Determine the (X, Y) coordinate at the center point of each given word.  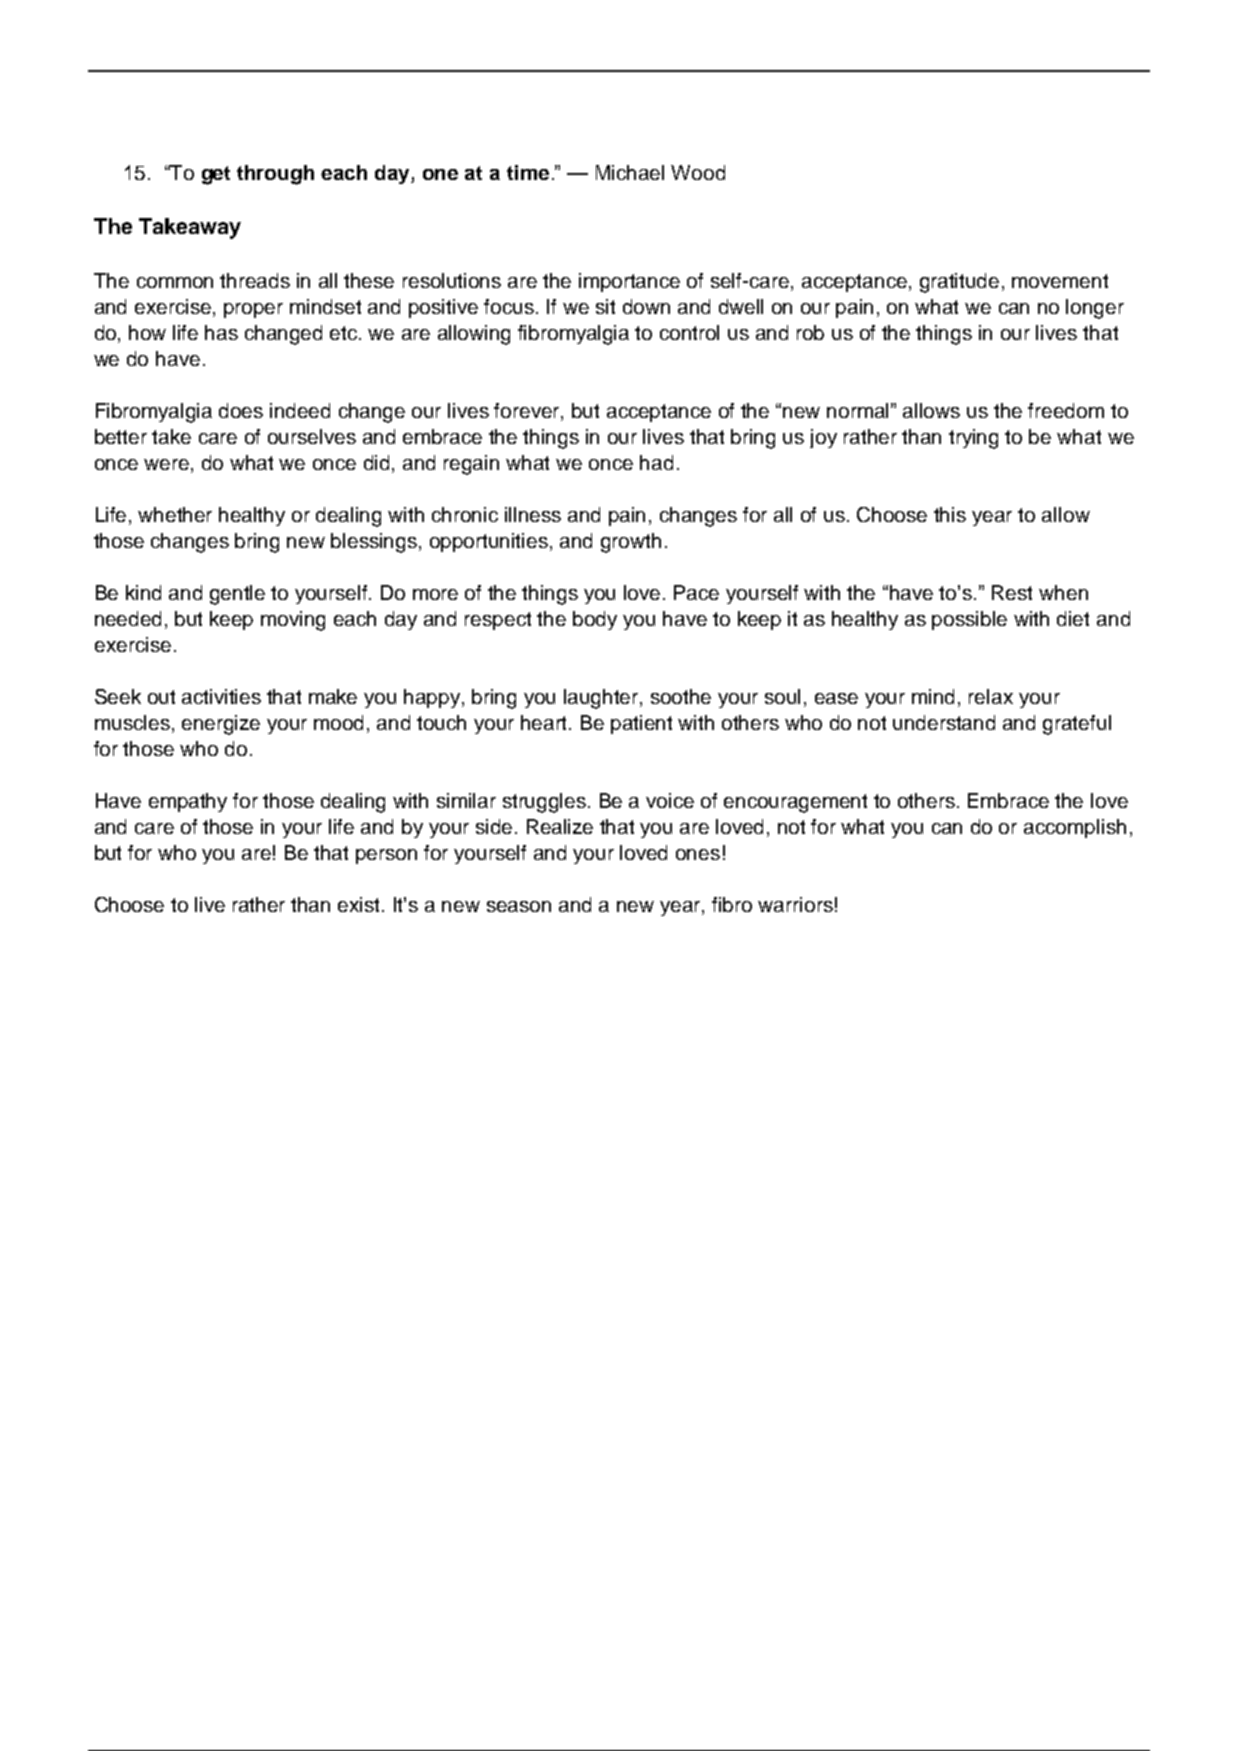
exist (360, 904)
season (519, 906)
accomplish (1075, 828)
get (216, 175)
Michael (630, 172)
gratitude (959, 283)
